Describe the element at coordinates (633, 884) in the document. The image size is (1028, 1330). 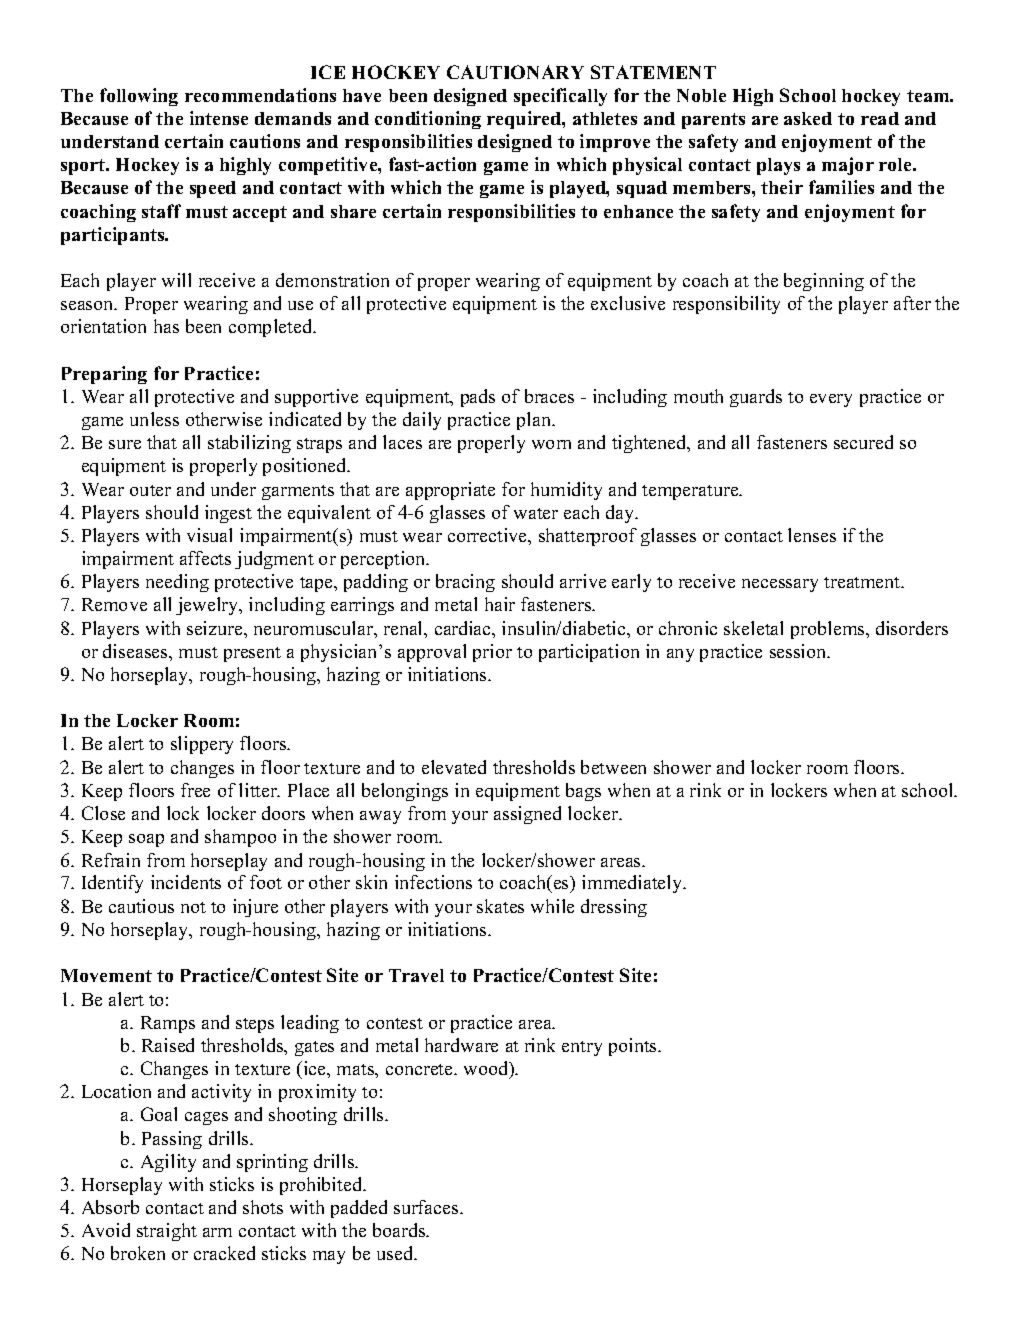
I see `immediately` at that location.
